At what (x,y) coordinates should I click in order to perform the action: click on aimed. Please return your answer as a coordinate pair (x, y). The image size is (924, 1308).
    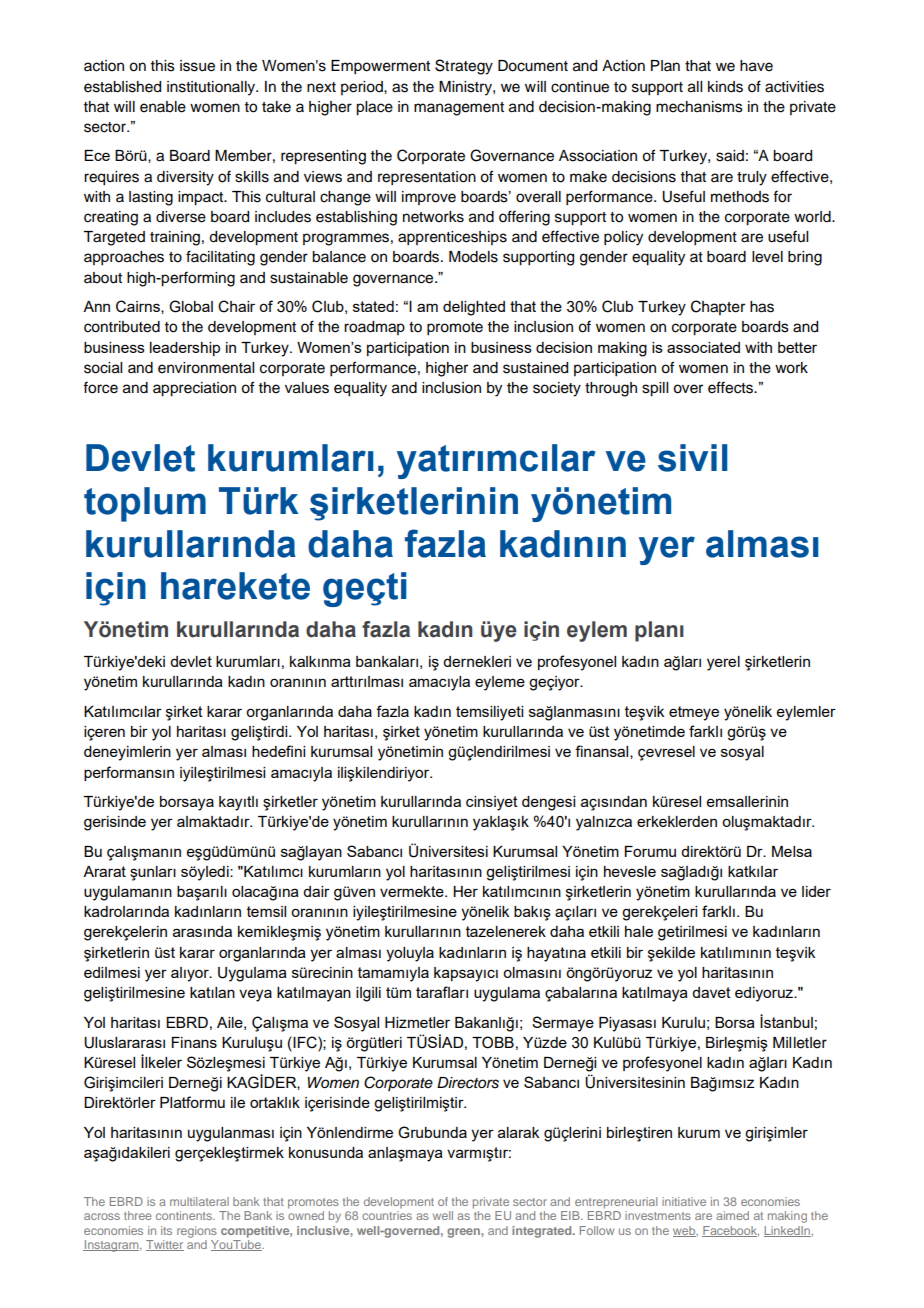
    Looking at the image, I should click on (732, 1215).
